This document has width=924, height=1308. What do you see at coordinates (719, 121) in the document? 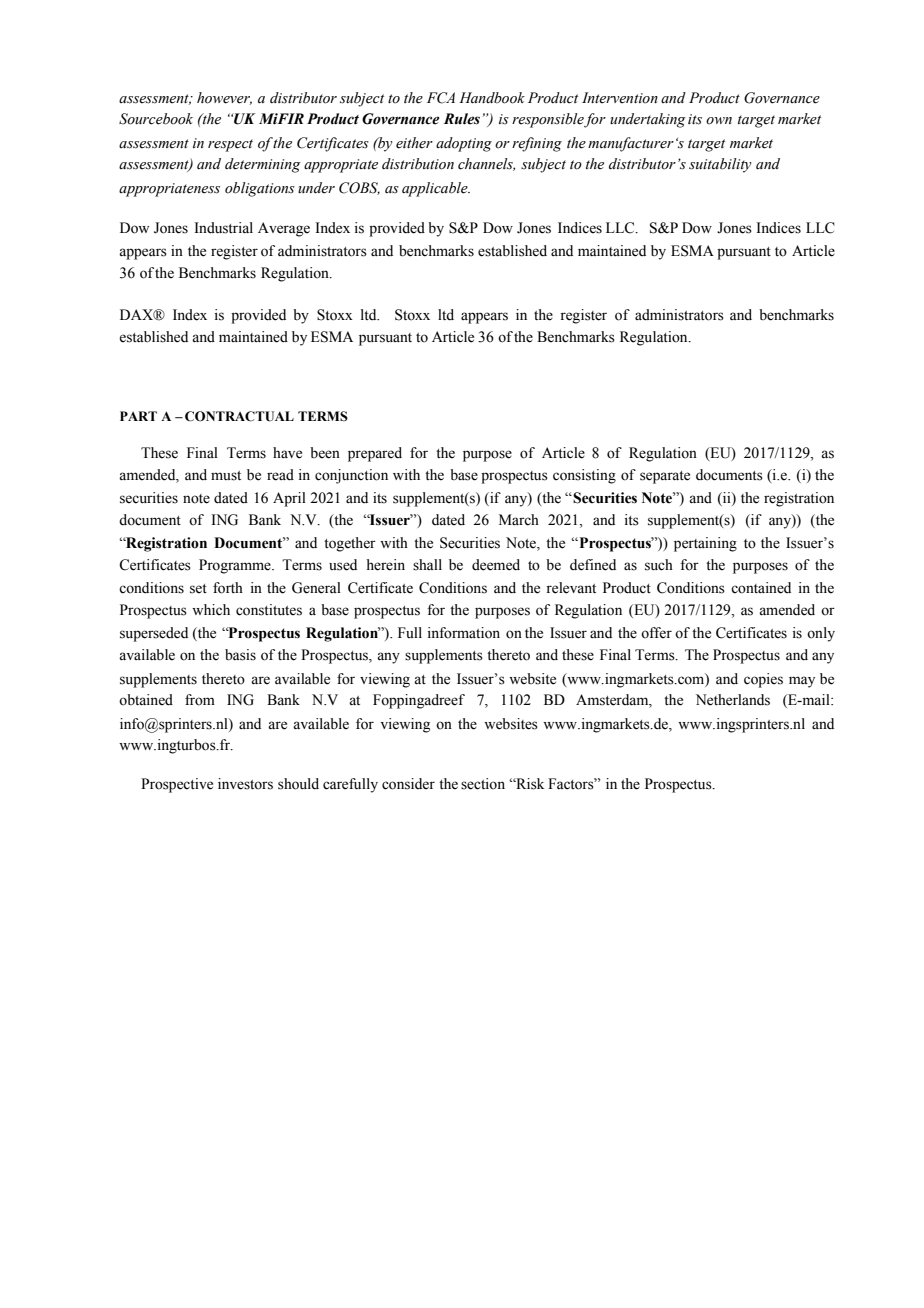
I see `own` at bounding box center [719, 121].
